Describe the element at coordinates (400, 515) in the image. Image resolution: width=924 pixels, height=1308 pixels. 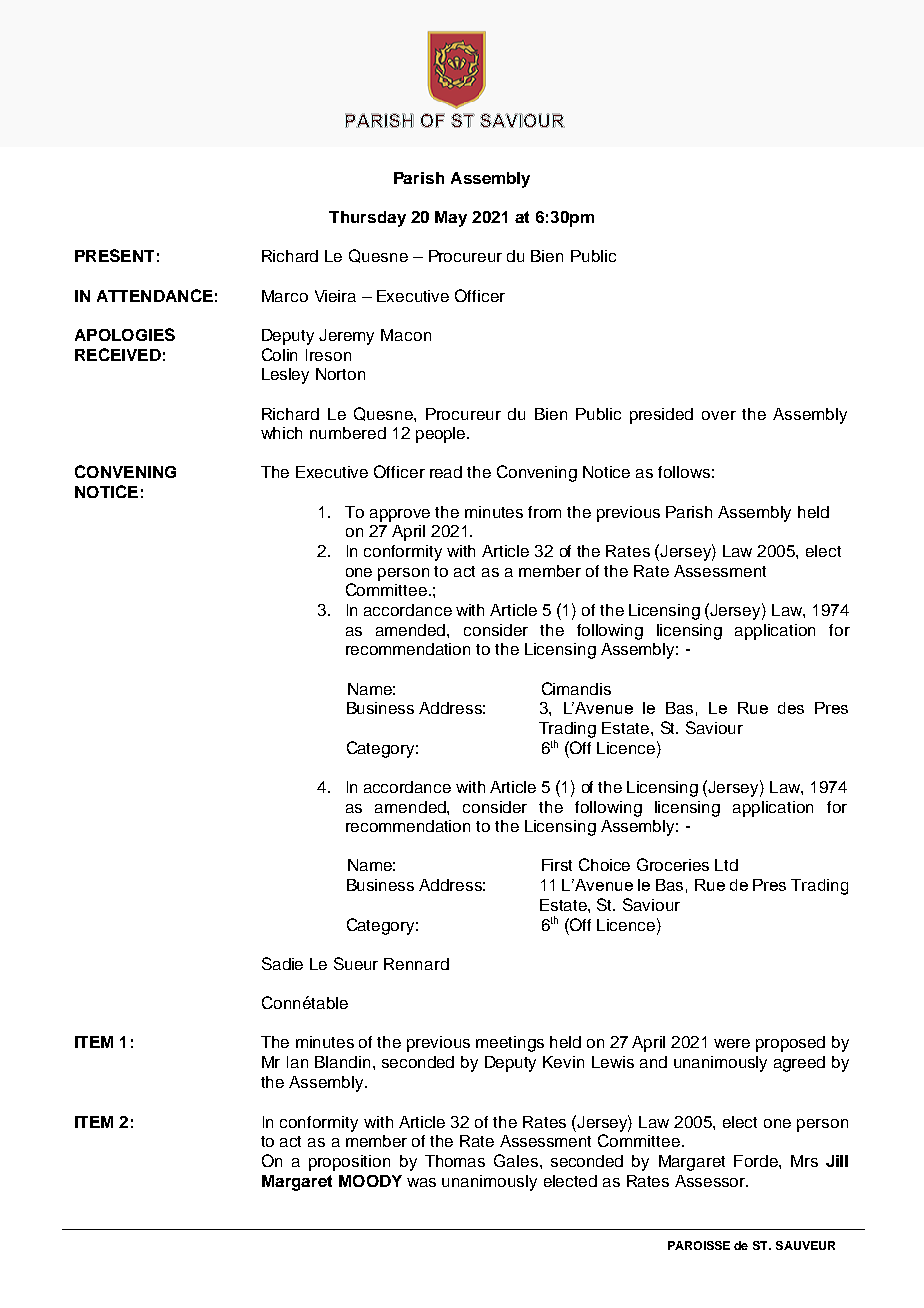
I see `approve` at that location.
